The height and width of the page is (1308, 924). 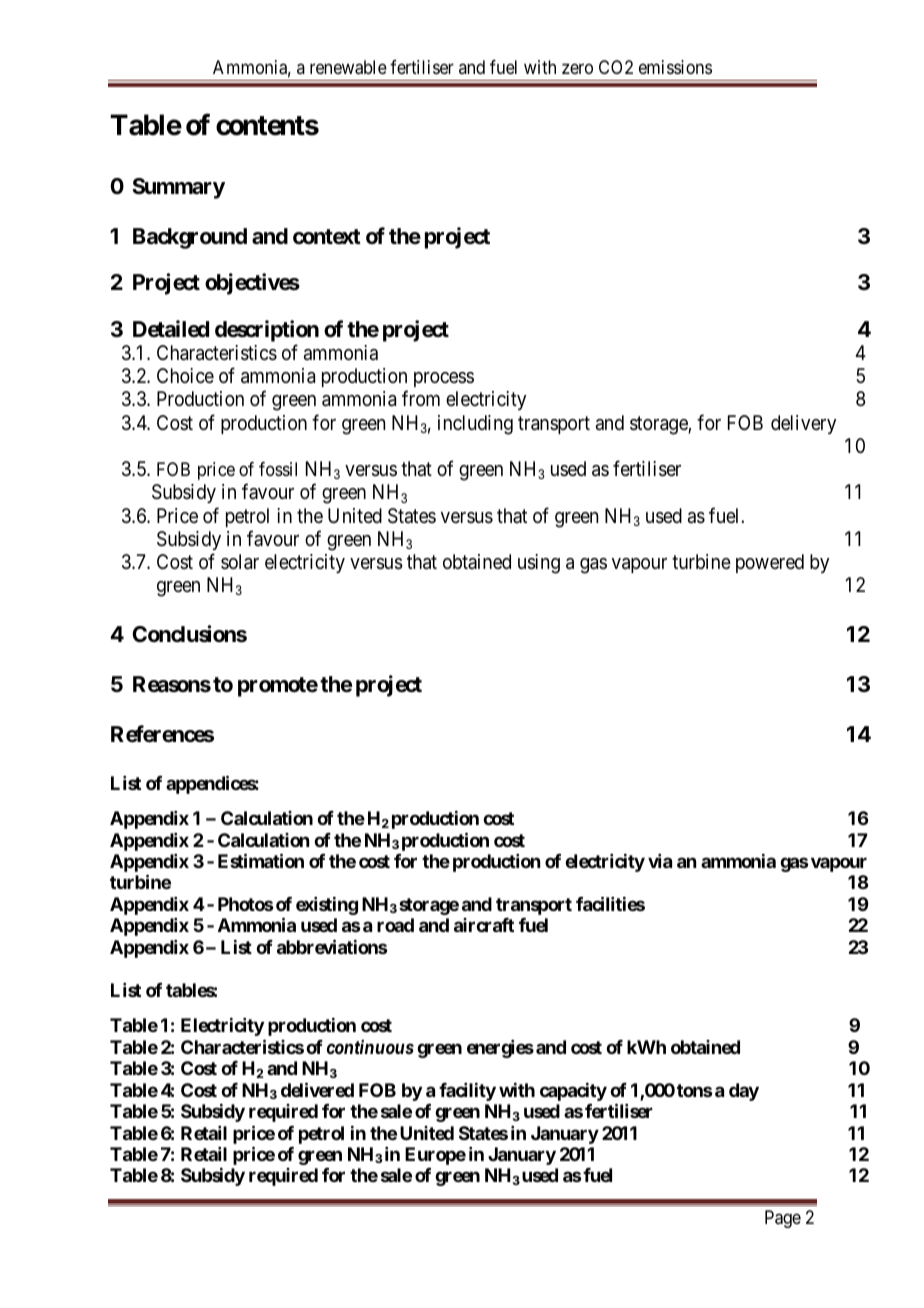 I want to click on Estimation, so click(x=261, y=860).
